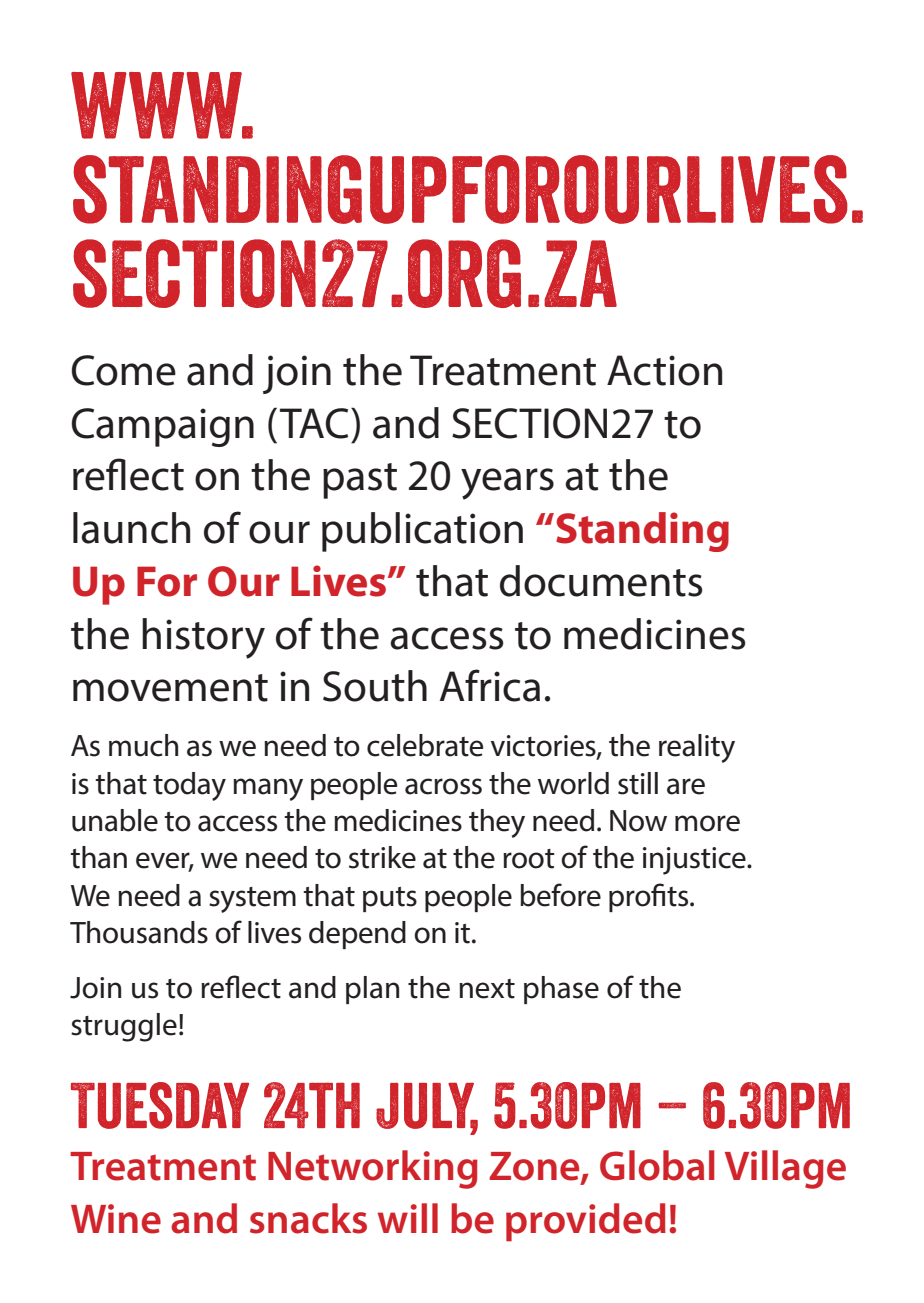 This image has width=924, height=1303. What do you see at coordinates (163, 427) in the image?
I see `Campaign` at bounding box center [163, 427].
